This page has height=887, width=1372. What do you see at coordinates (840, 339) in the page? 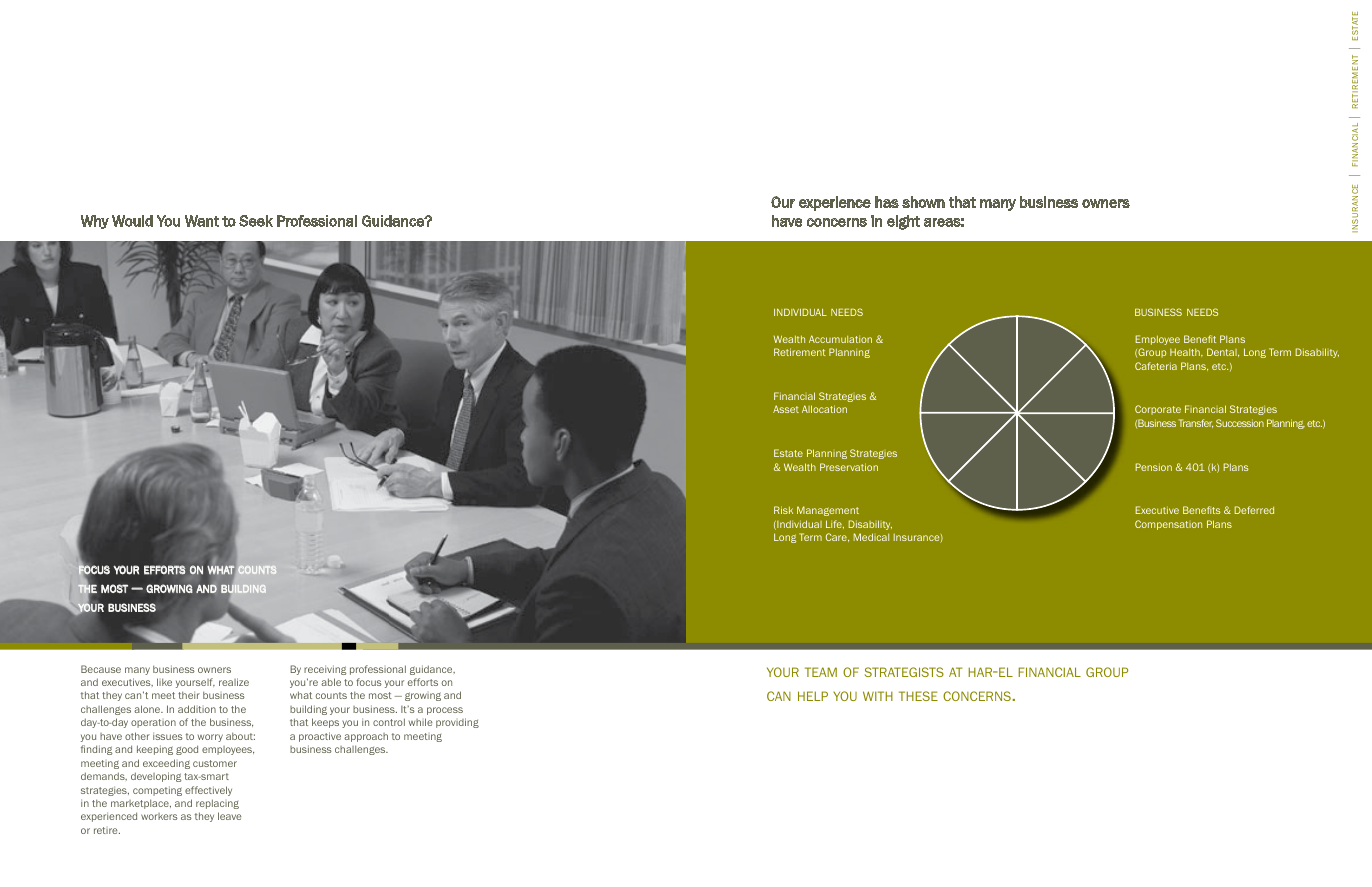
I see `accumulation` at bounding box center [840, 339].
